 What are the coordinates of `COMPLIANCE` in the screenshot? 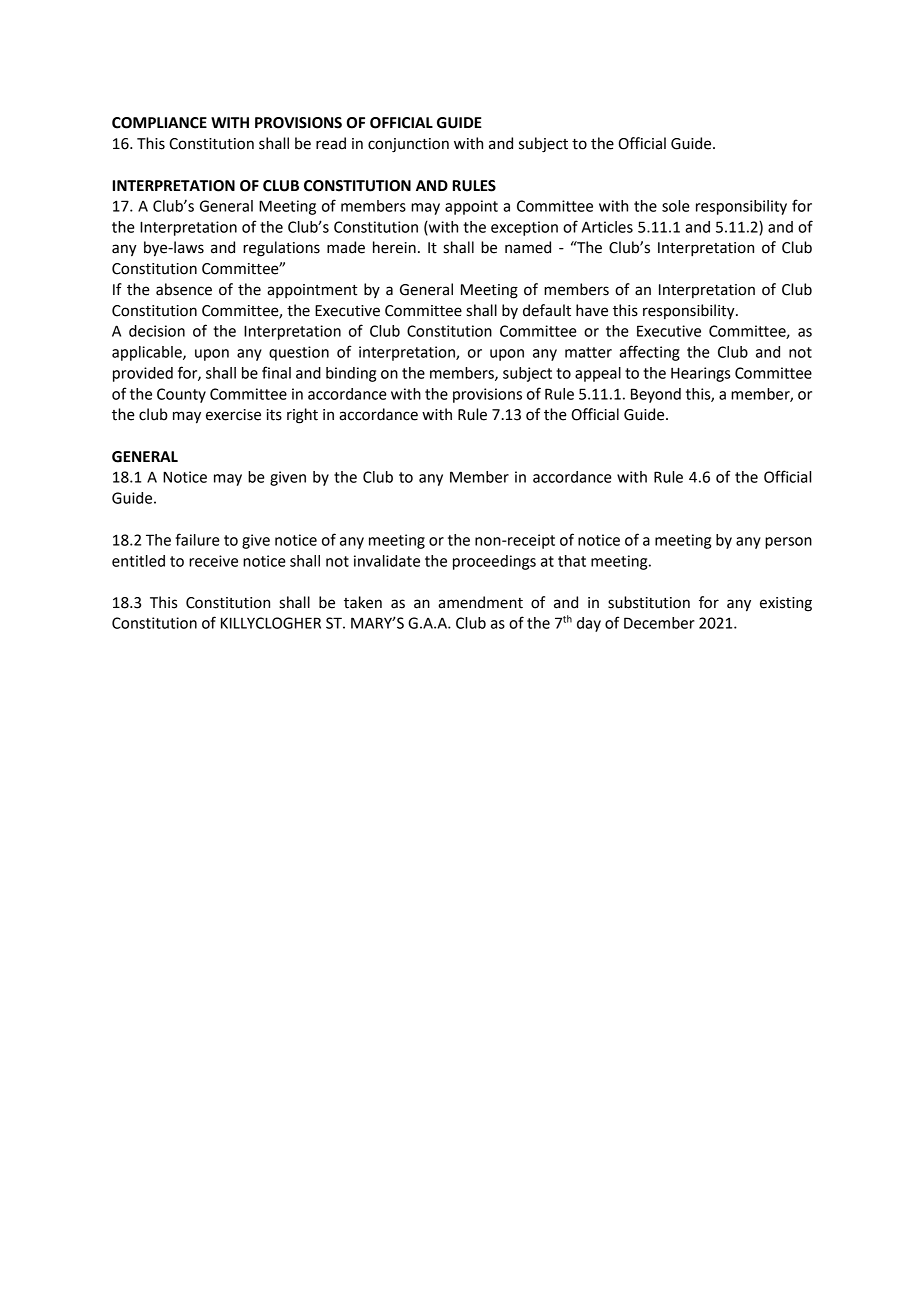 It's located at (159, 123).
